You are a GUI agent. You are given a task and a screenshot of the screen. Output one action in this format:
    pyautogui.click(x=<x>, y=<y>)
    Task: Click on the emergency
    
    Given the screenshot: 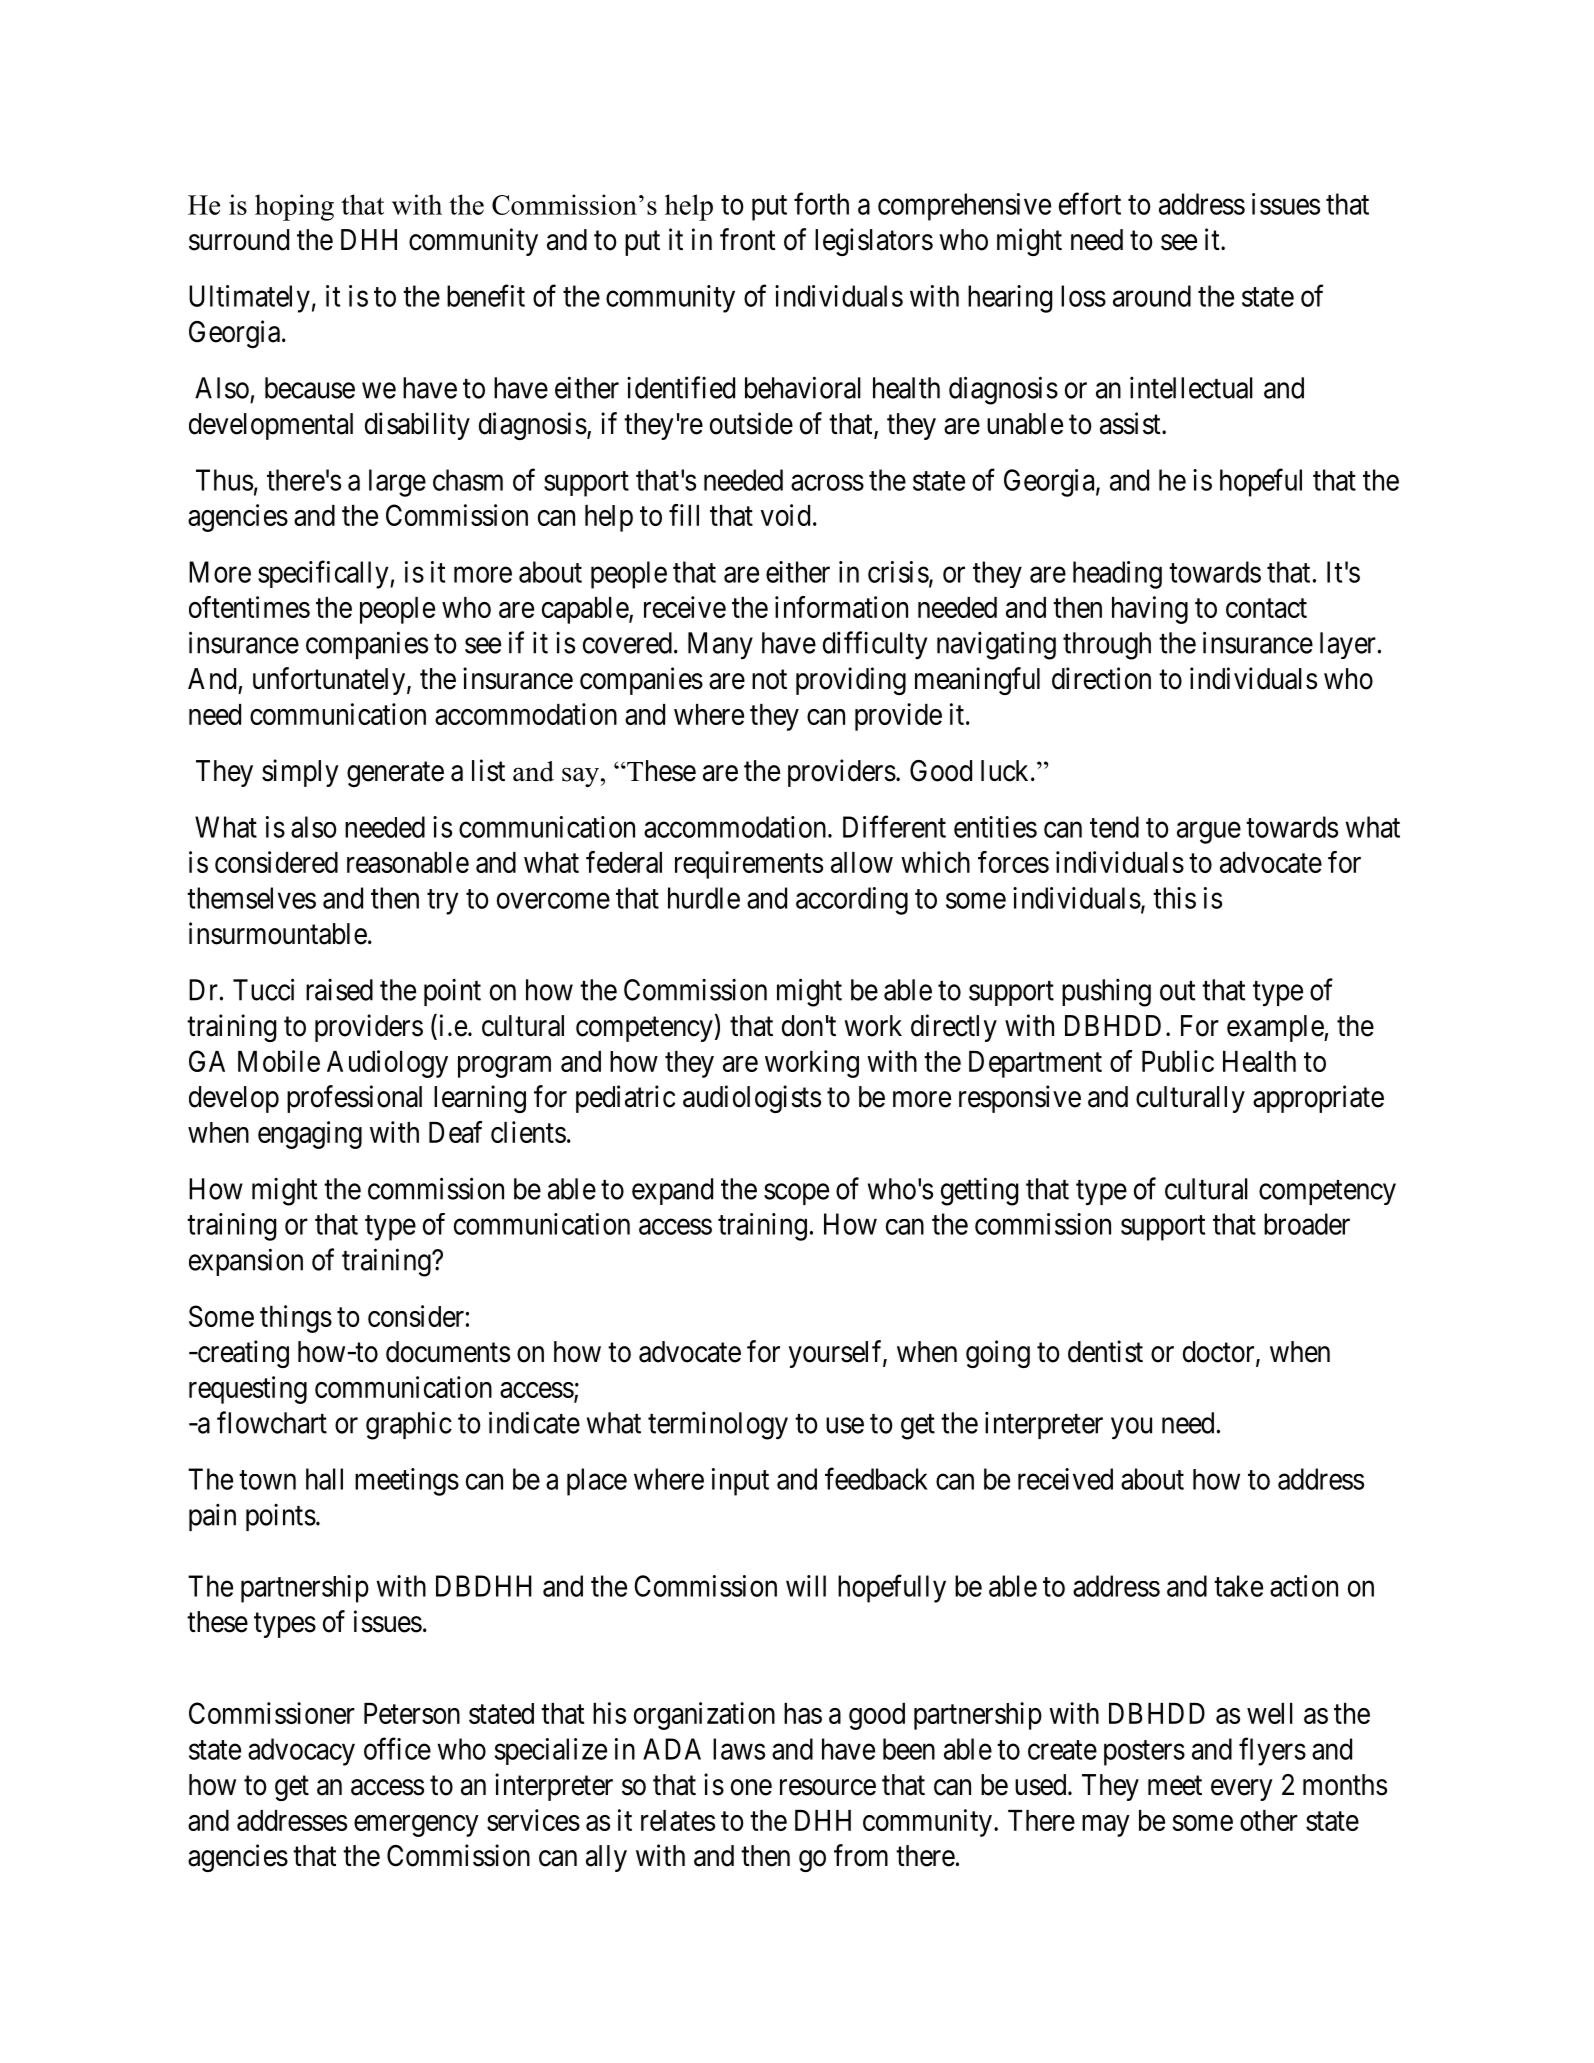 What is the action you would take?
    pyautogui.click(x=416, y=1826)
